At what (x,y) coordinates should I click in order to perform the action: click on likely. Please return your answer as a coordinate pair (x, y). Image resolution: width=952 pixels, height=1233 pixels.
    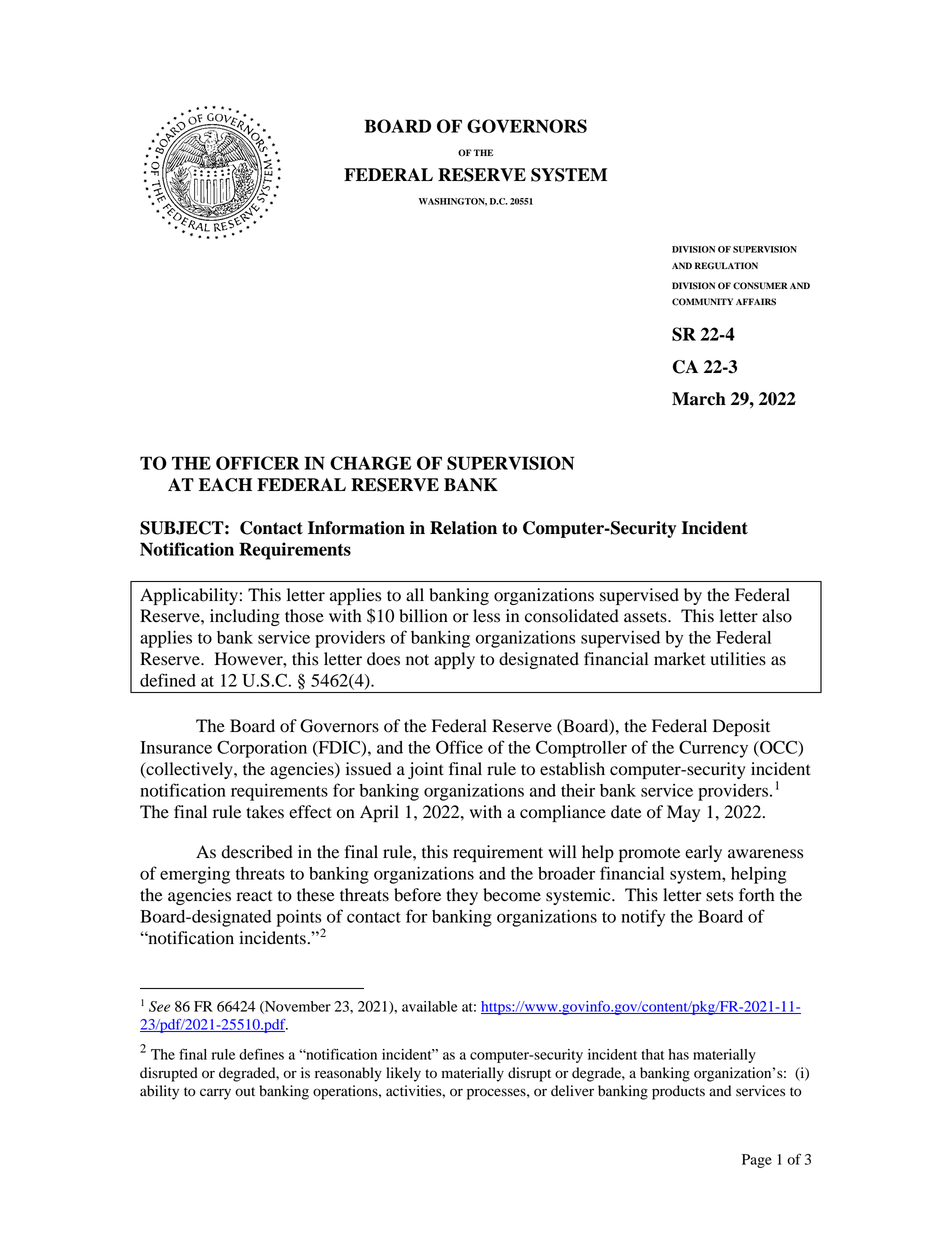
    Looking at the image, I should click on (403, 1074).
